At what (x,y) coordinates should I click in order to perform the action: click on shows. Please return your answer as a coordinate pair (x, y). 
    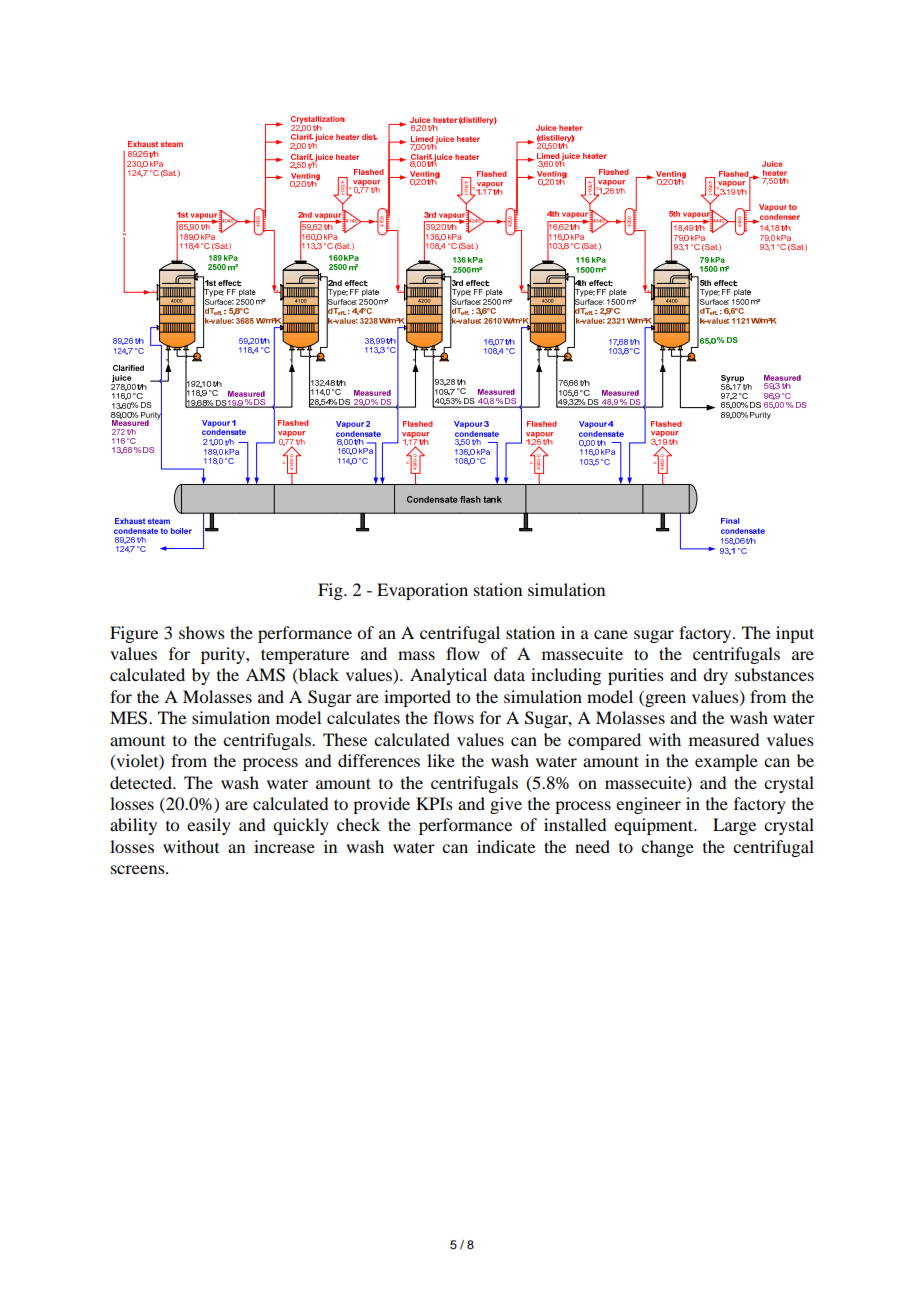
    Looking at the image, I should click on (202, 632).
